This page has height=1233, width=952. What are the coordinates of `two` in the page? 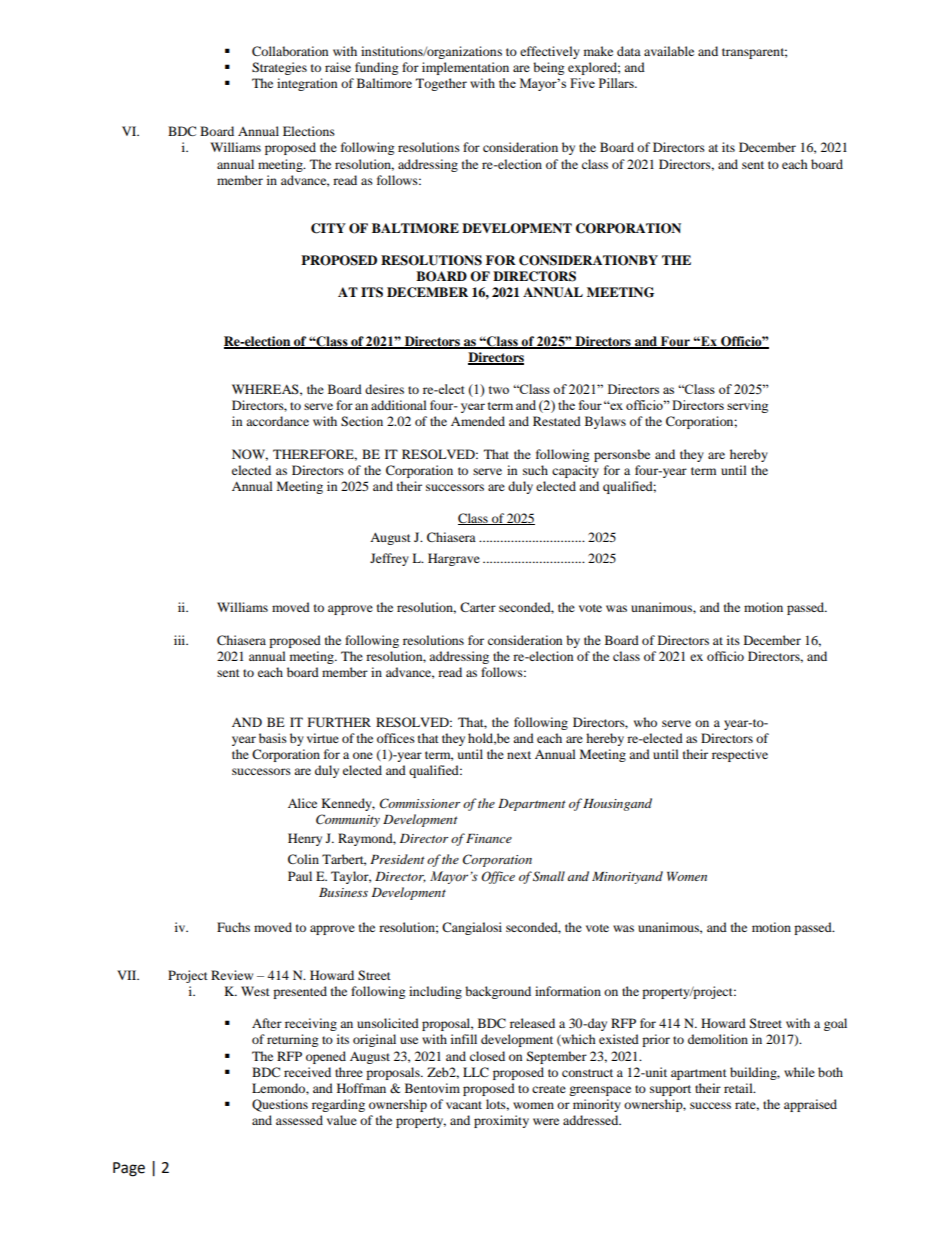 It's located at (498, 390).
